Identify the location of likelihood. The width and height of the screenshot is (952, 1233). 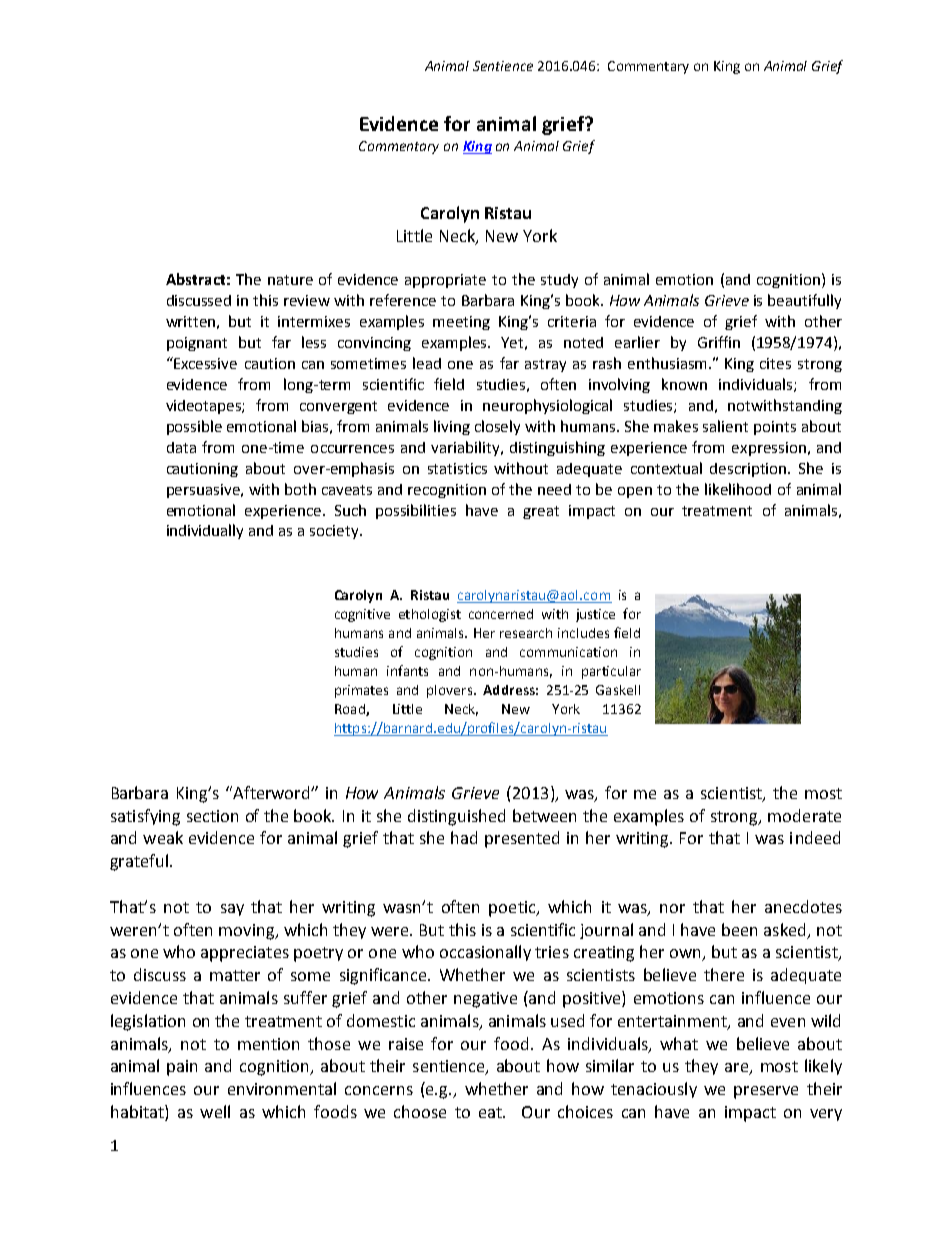
(738, 489).
